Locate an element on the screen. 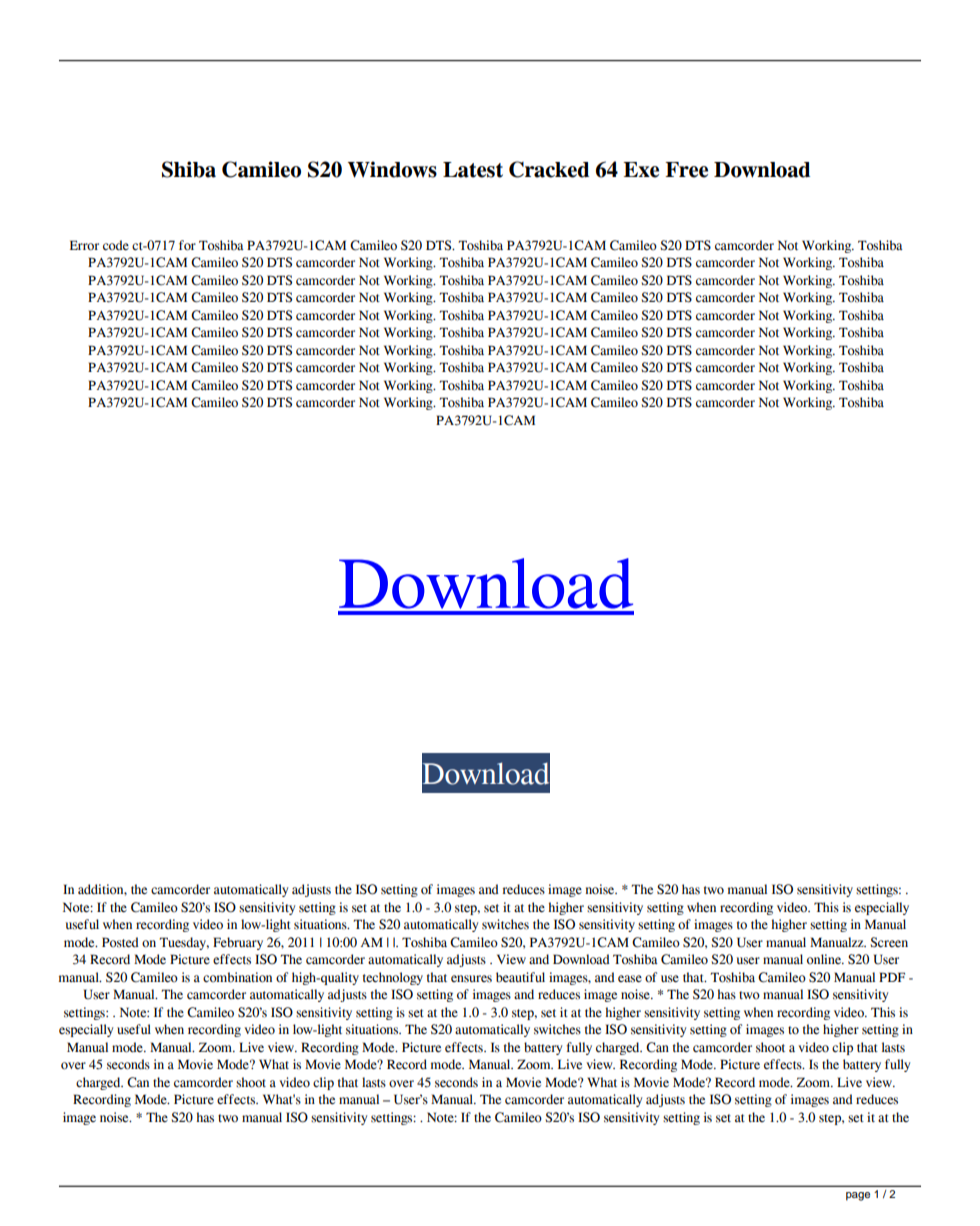 The width and height of the screenshot is (980, 1226). for is located at coordinates (187, 245).
